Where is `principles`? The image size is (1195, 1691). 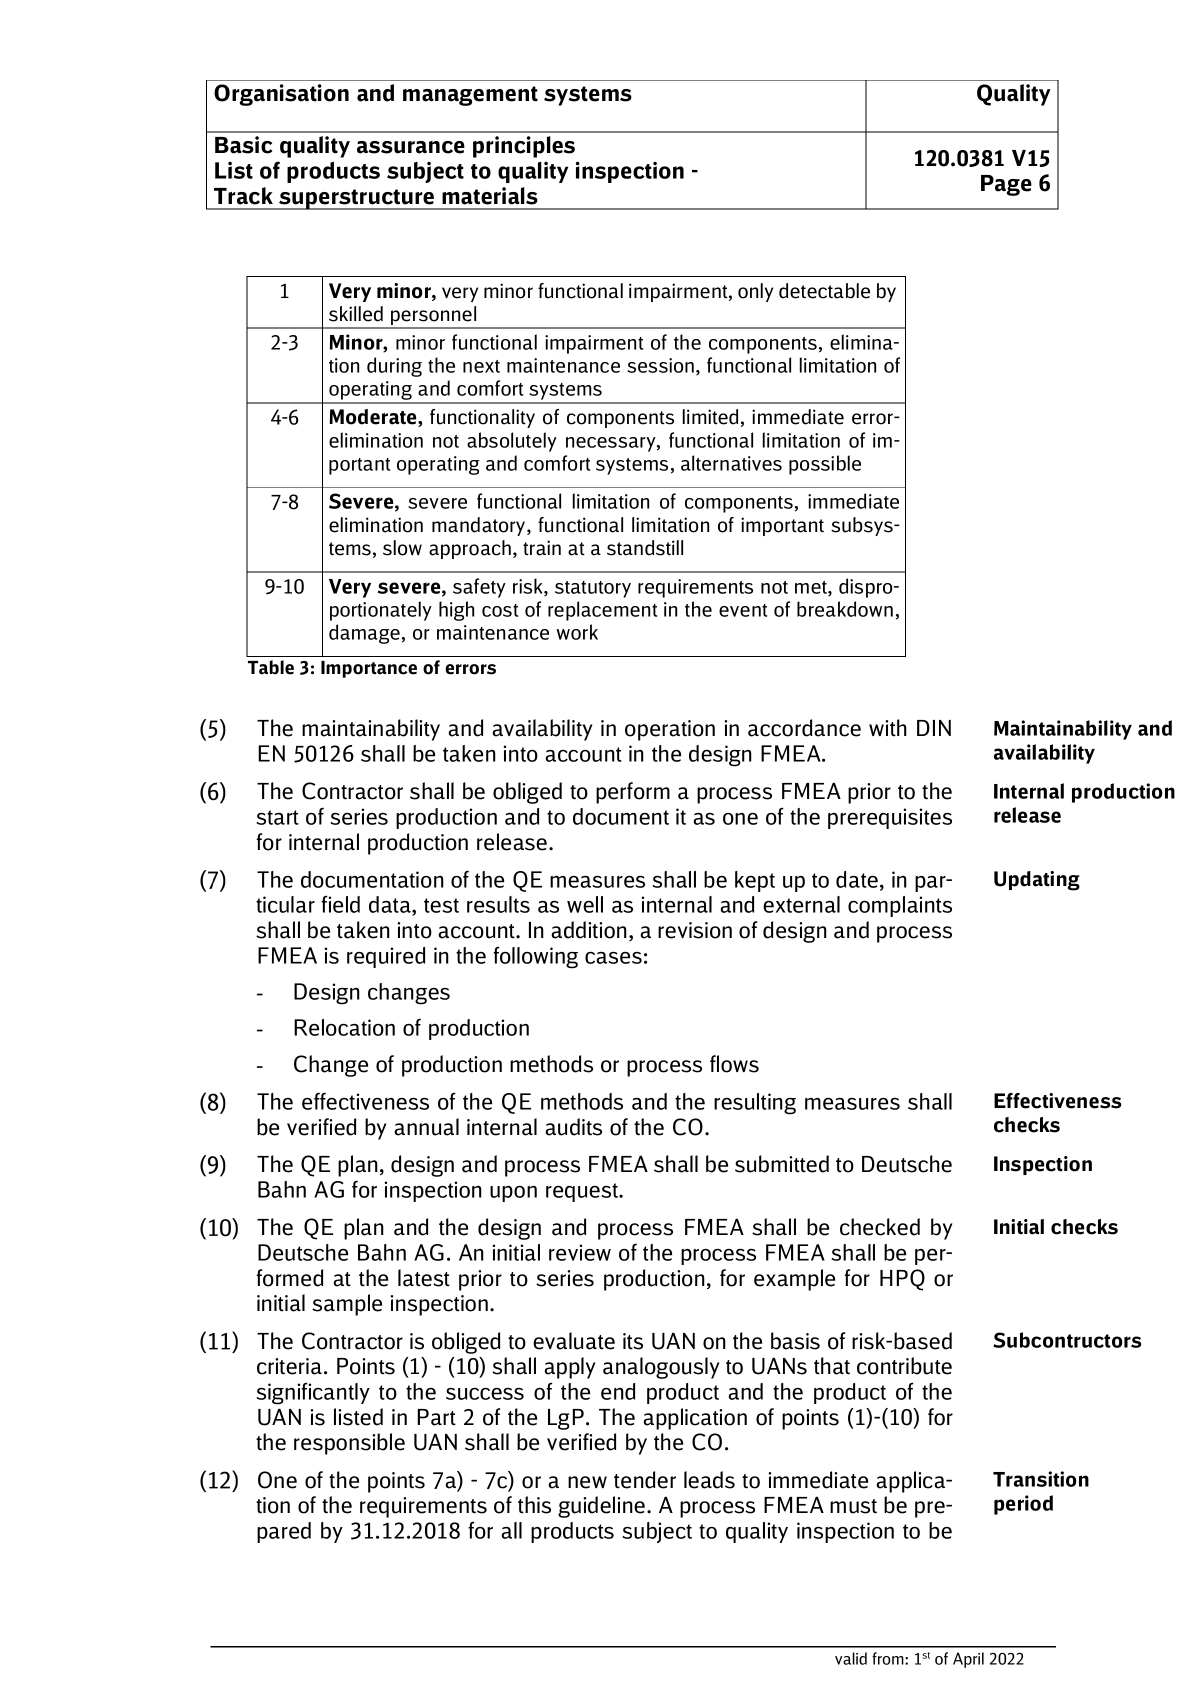
principles is located at coordinates (524, 147).
